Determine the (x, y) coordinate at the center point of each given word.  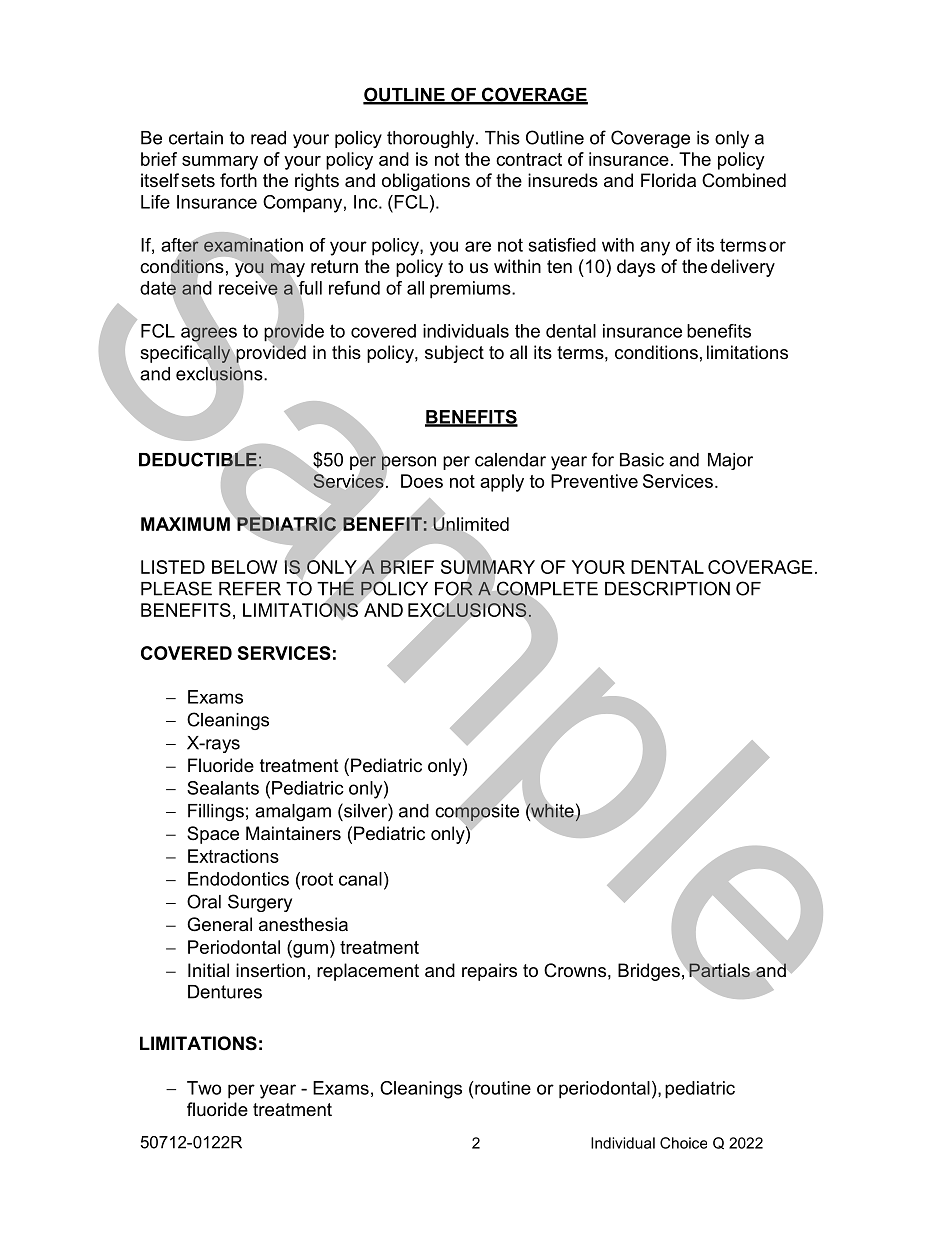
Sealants (223, 788)
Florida (668, 180)
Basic (642, 460)
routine (502, 1088)
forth (238, 180)
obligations (426, 182)
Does (422, 481)
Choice (683, 1143)
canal (360, 879)
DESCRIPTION (667, 588)
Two (204, 1088)
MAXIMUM (185, 524)
